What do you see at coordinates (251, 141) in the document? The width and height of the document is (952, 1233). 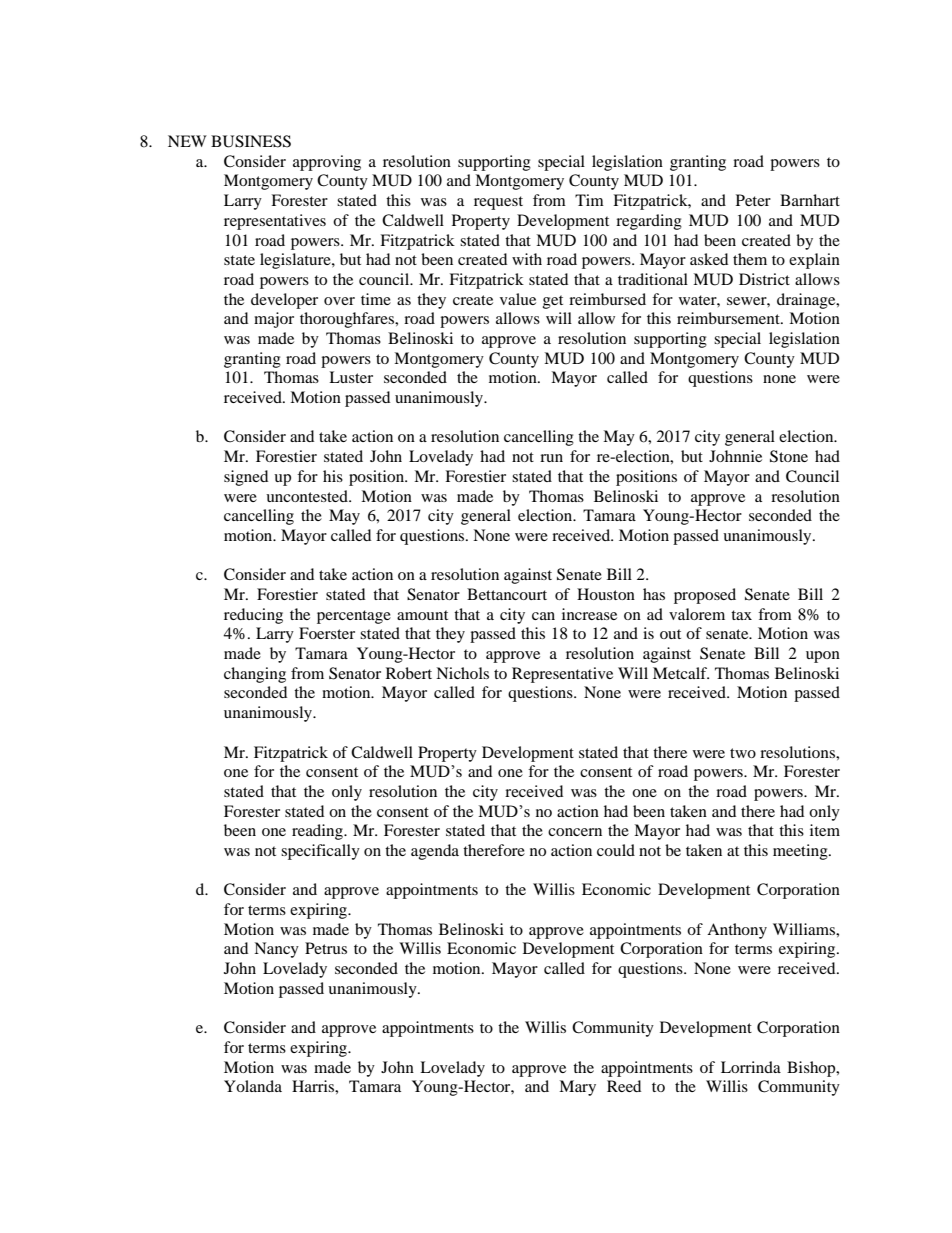 I see `BUSINESS` at bounding box center [251, 141].
